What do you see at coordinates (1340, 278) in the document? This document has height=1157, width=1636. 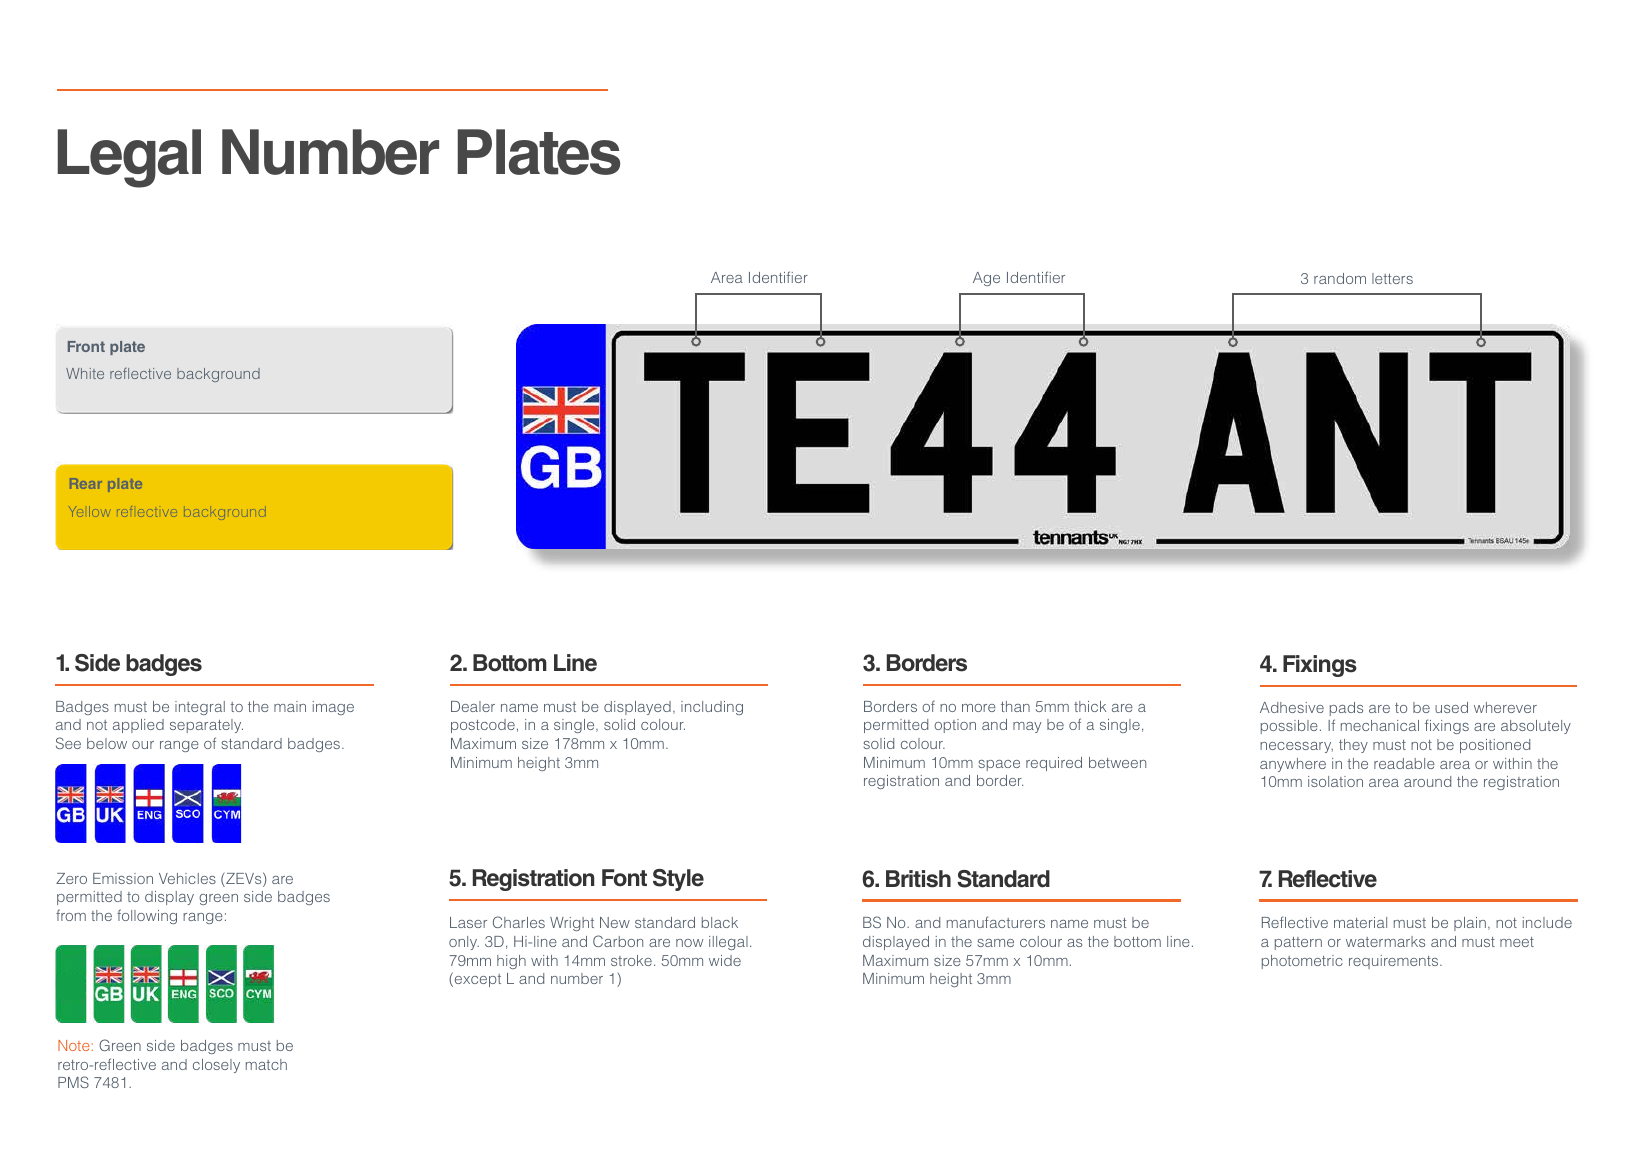 I see `random` at bounding box center [1340, 278].
